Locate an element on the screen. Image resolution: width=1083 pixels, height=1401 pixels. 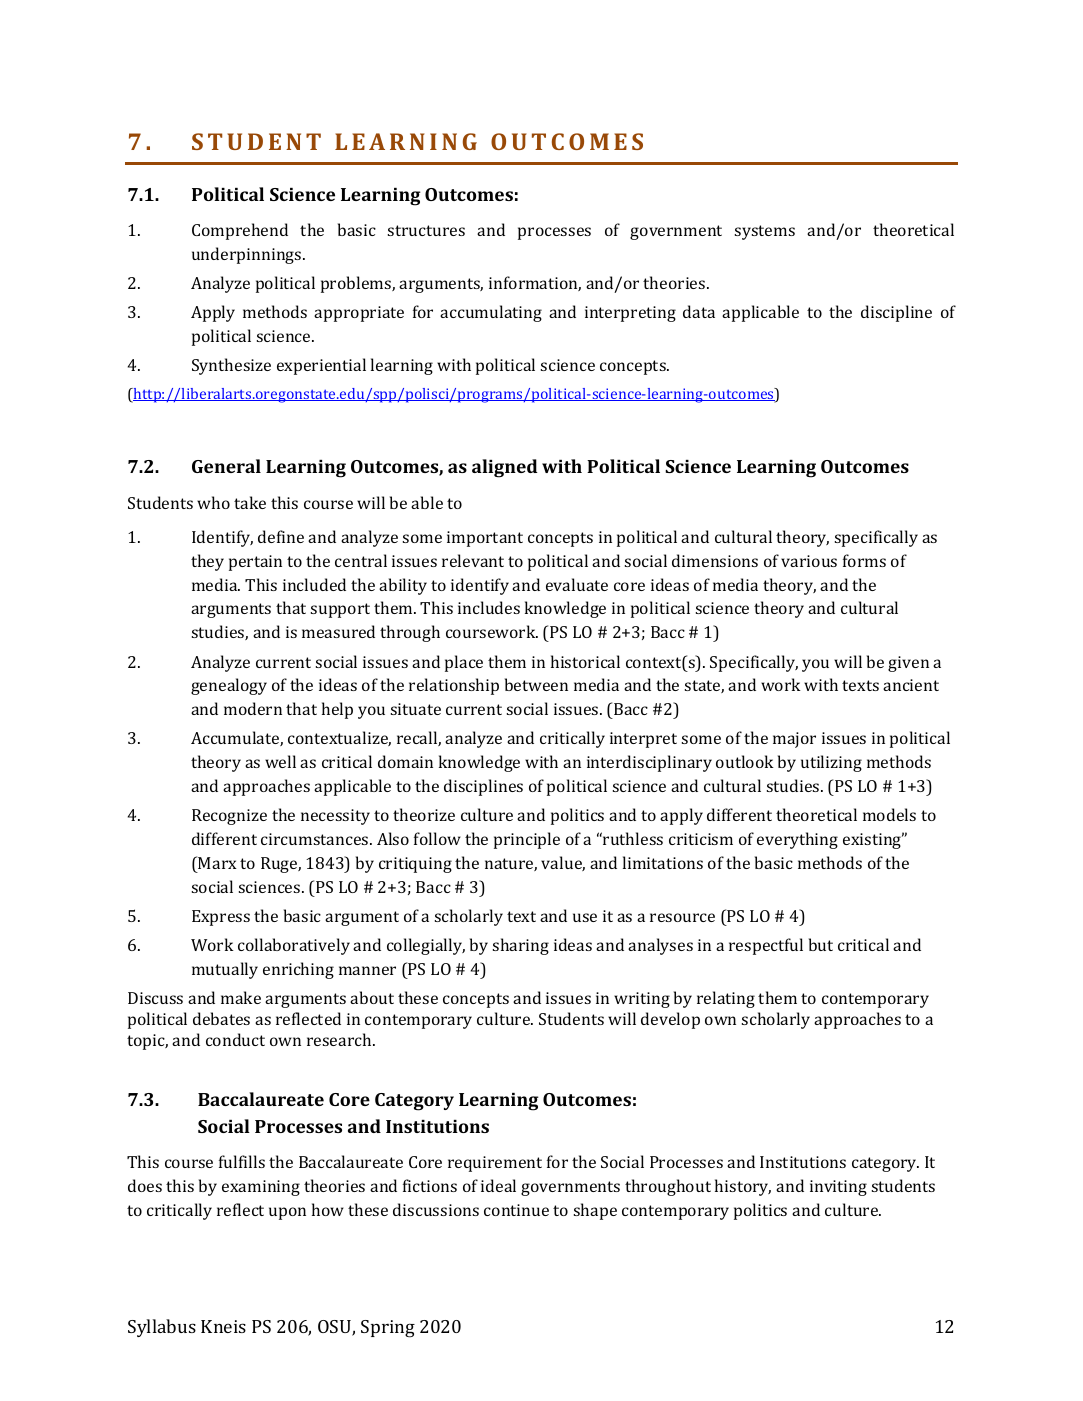
mutually is located at coordinates (225, 970).
